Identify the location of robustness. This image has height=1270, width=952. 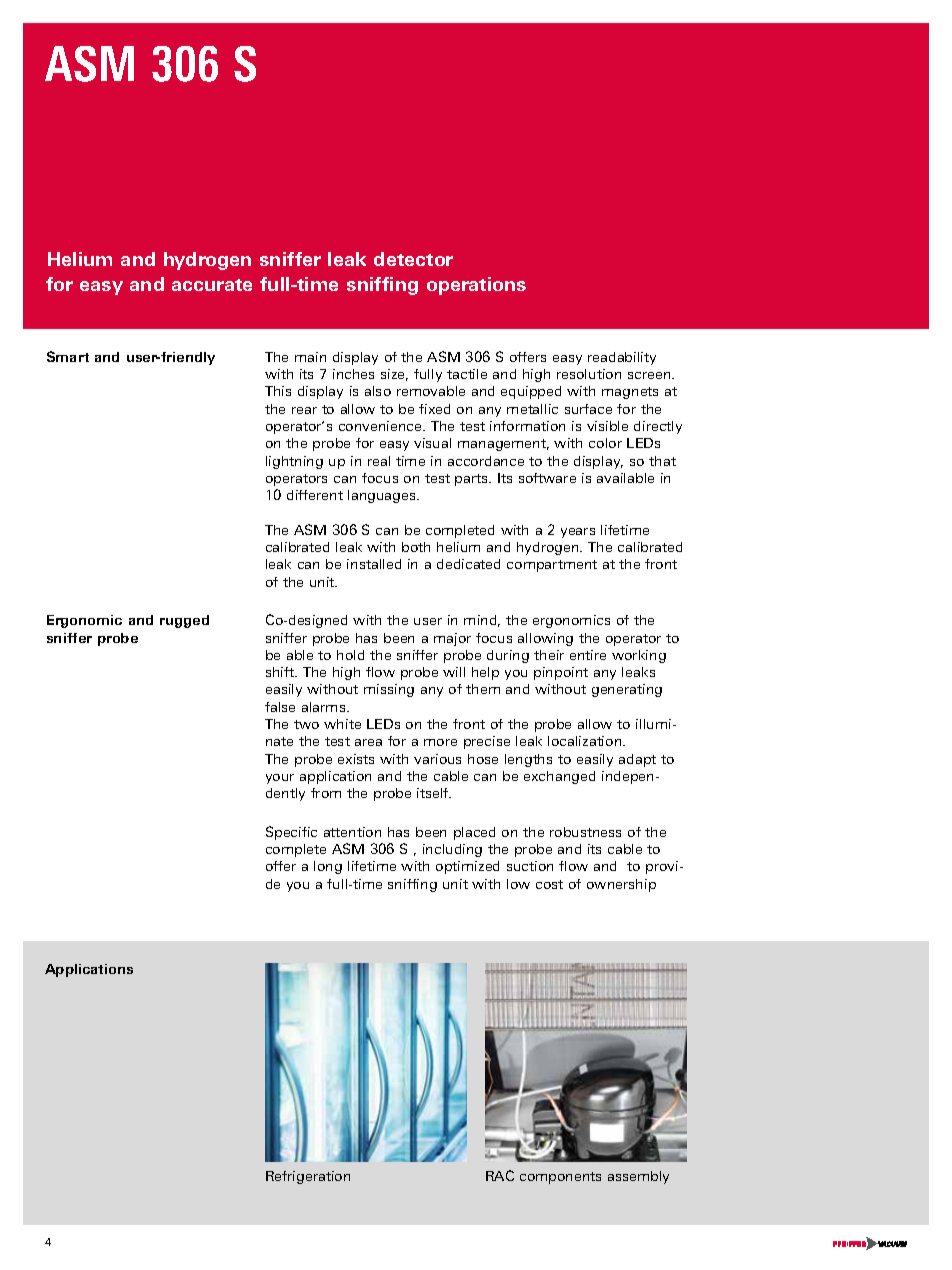
(585, 832).
